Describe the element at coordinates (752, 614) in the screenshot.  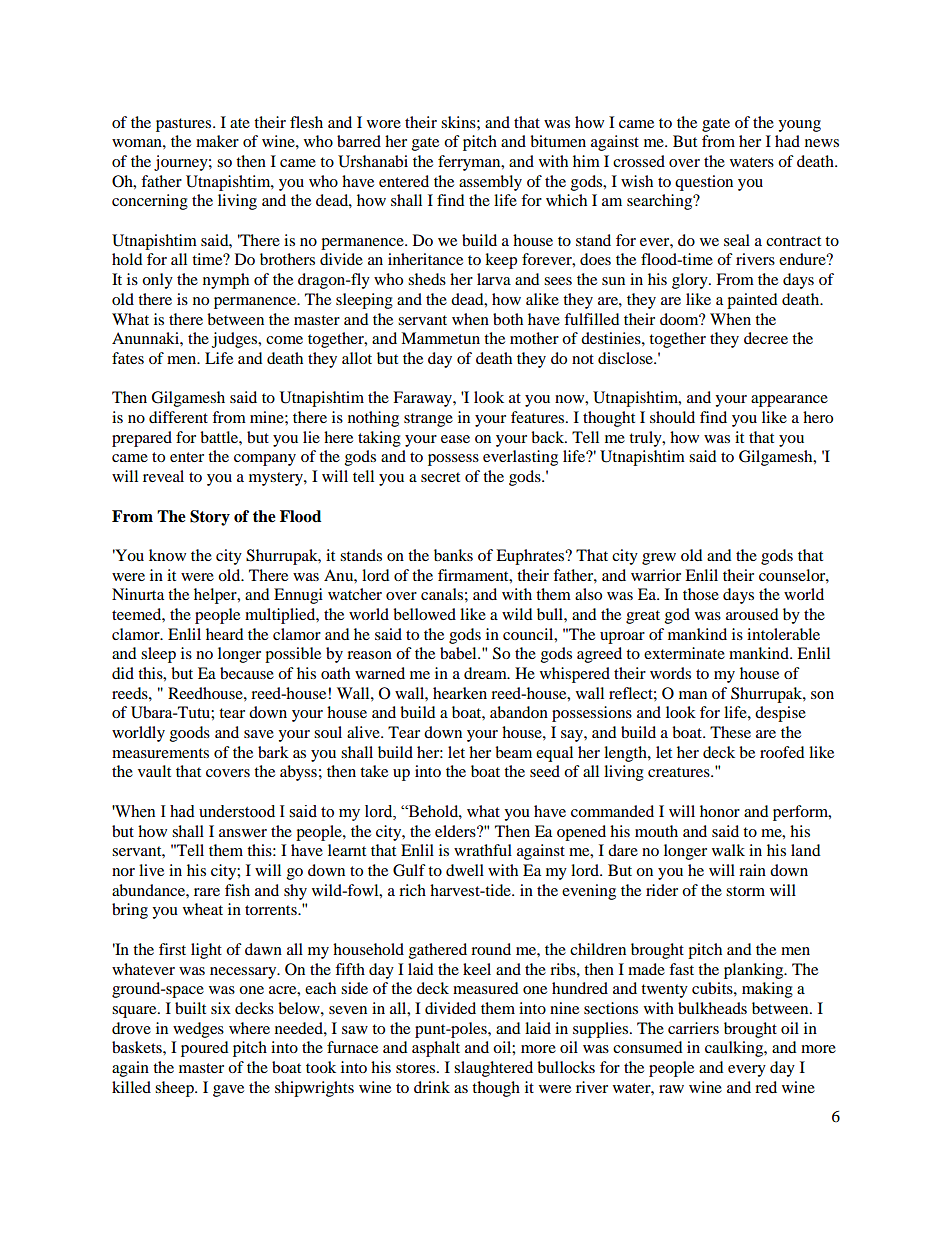
I see `aroused` at that location.
